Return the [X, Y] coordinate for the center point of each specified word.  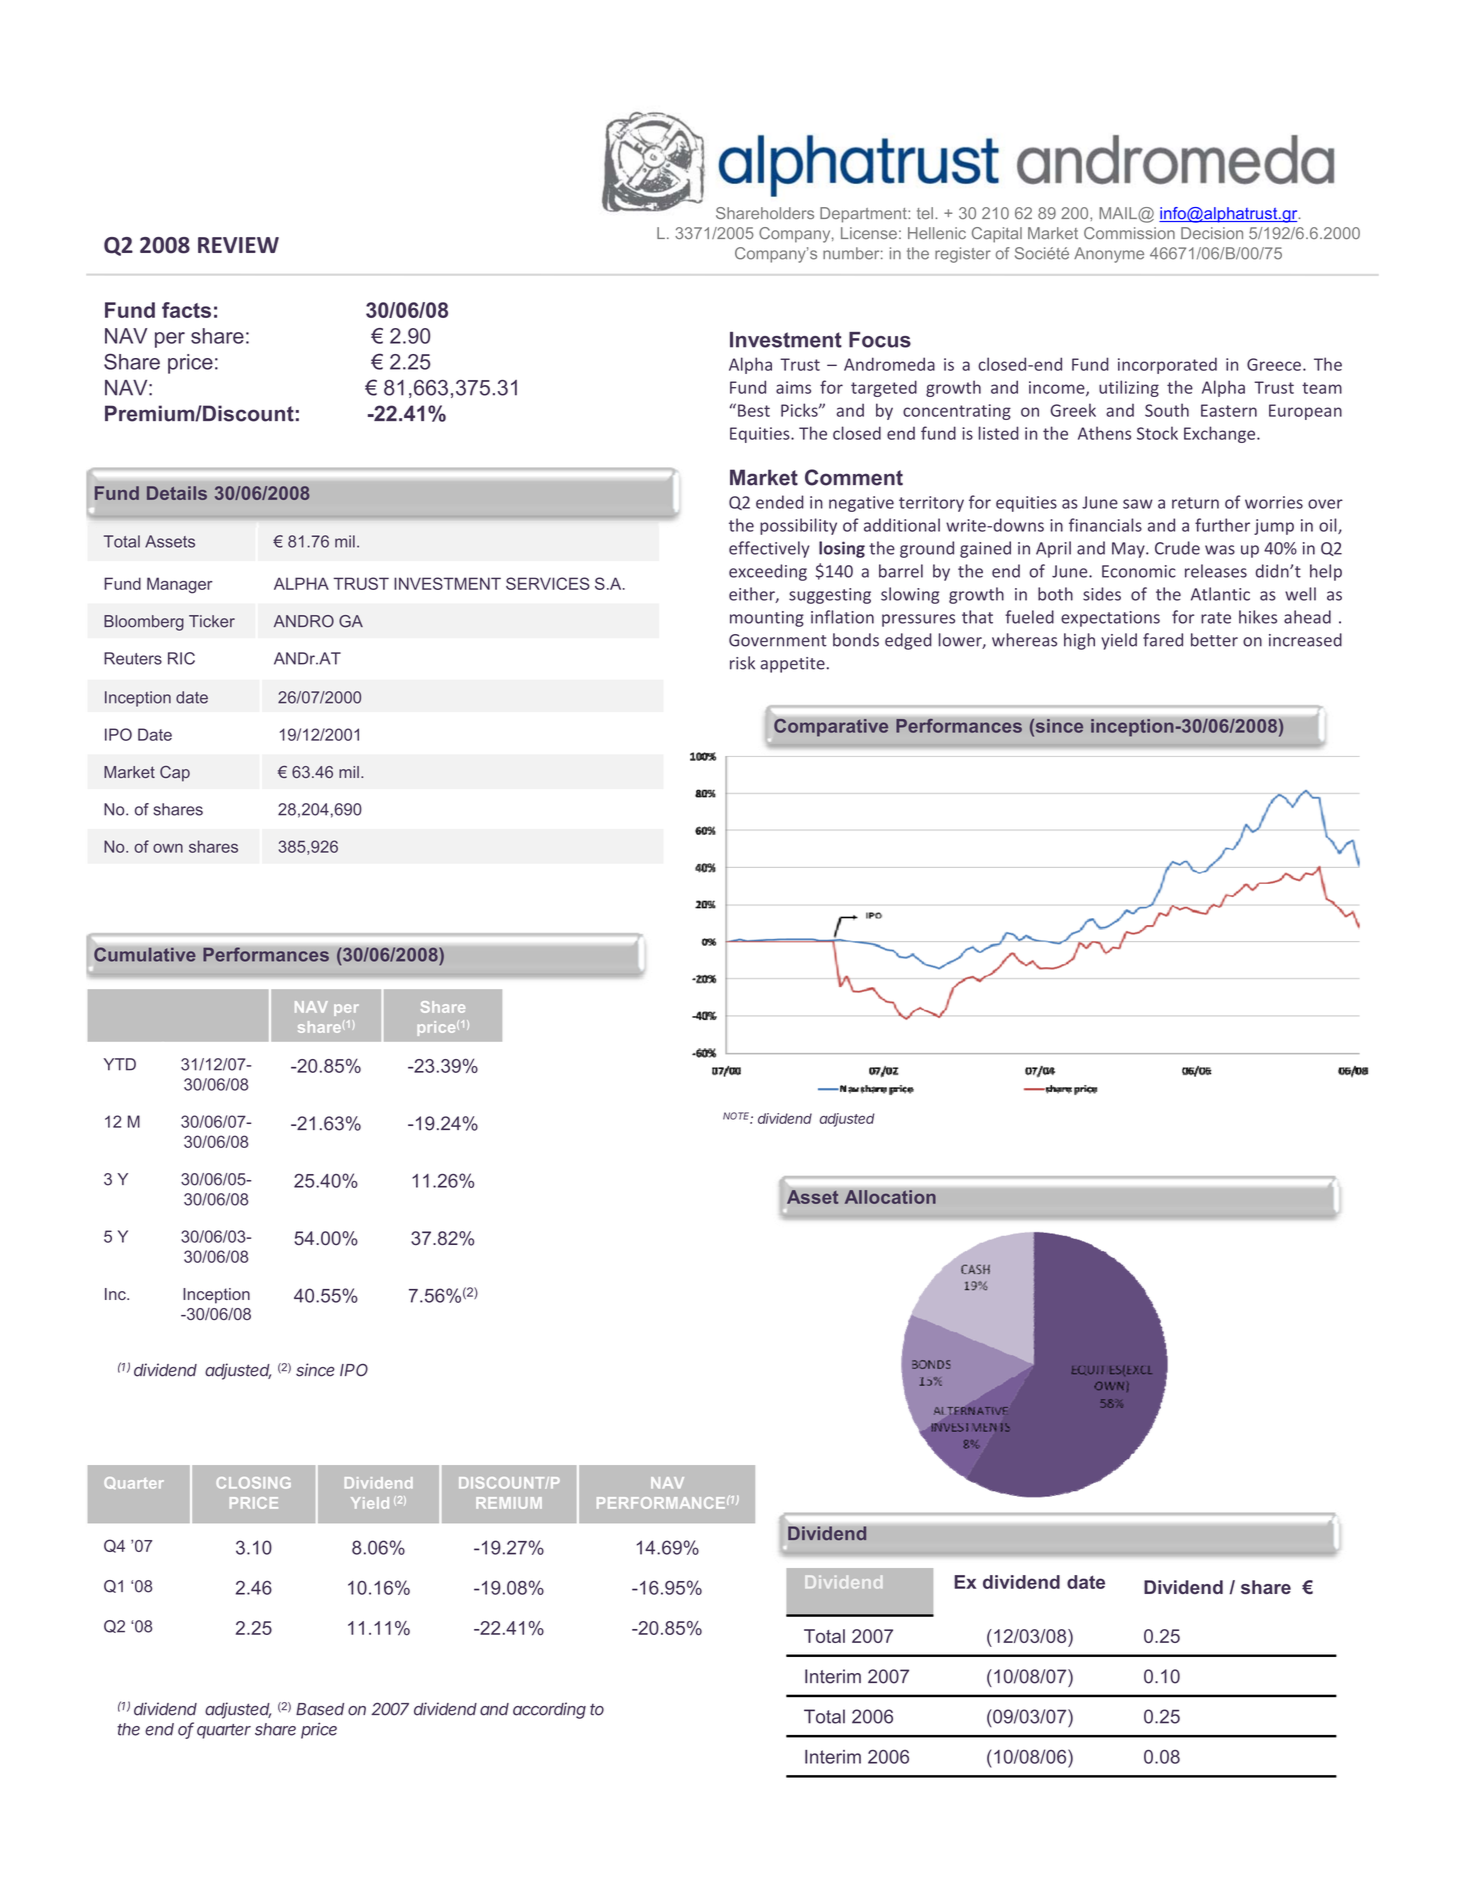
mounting [767, 619]
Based [320, 1709]
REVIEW [238, 245]
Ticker [212, 621]
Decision [1212, 233]
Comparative [831, 728]
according [549, 1710]
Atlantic [1220, 594]
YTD [120, 1064]
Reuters [133, 658]
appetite [793, 665]
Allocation [890, 1197]
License [869, 233]
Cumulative [145, 954]
